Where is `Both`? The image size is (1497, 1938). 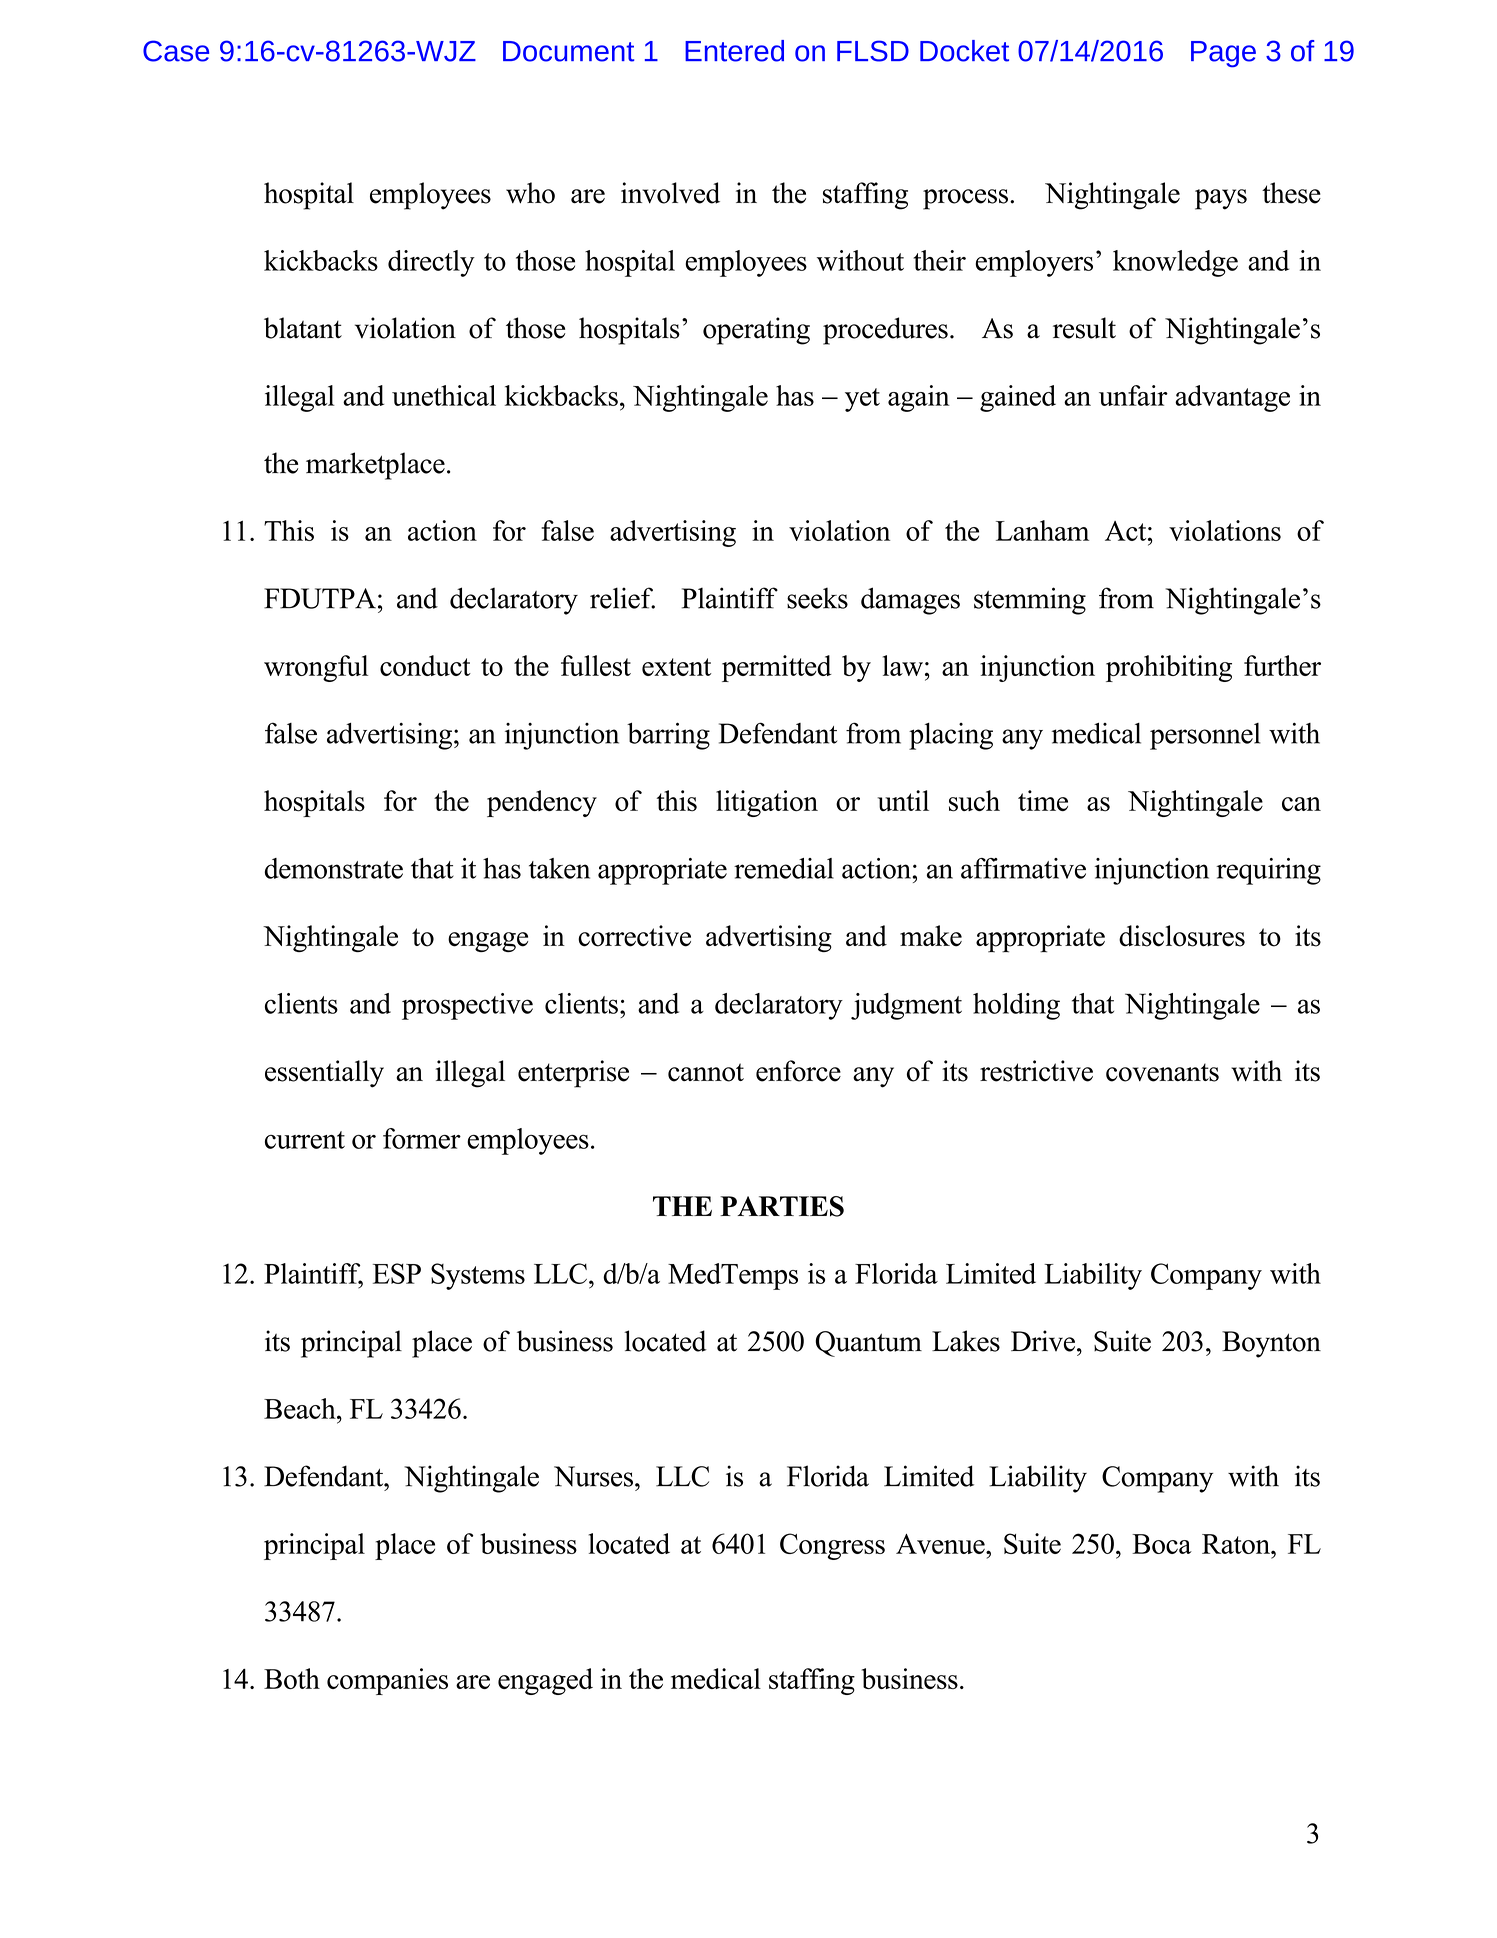
Both is located at coordinates (292, 1678).
